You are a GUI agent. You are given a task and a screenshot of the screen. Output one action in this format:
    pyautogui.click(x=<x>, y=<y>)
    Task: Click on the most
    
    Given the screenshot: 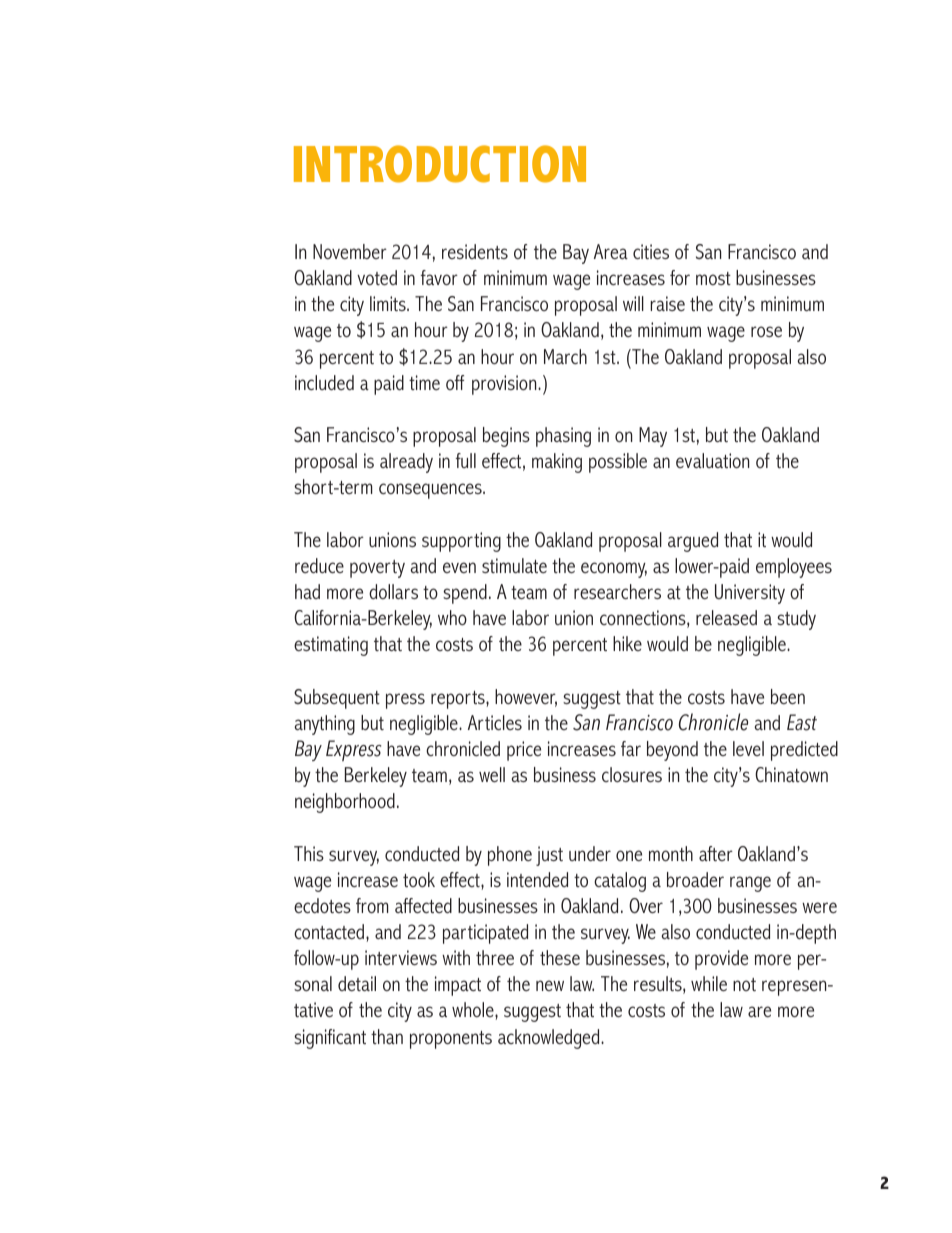 What is the action you would take?
    pyautogui.click(x=713, y=278)
